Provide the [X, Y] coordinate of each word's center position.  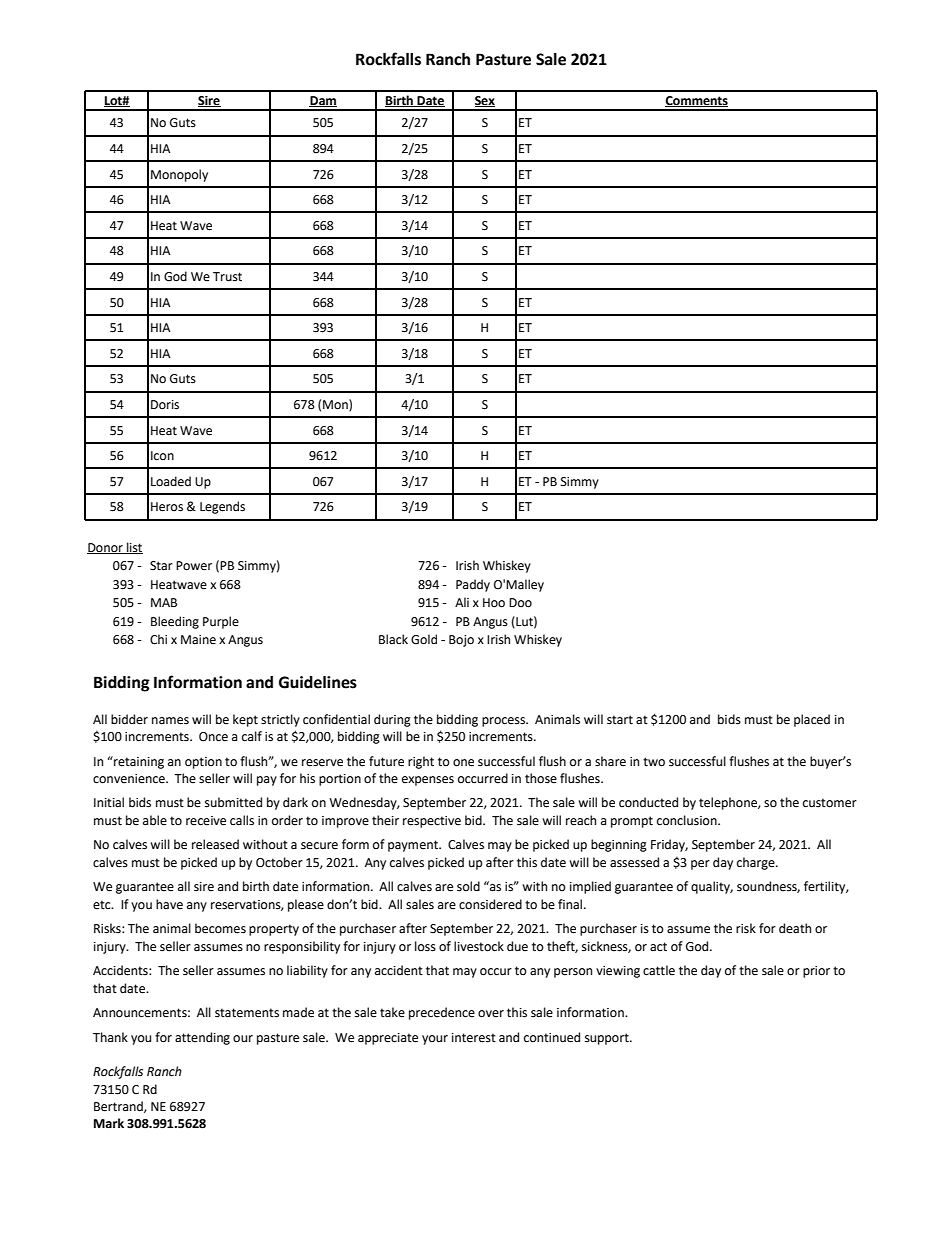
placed [812, 720]
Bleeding [175, 622]
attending [202, 1038]
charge [757, 863]
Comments [696, 101]
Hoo [494, 603]
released [215, 844]
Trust [227, 277]
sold [468, 886]
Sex [485, 101]
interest [474, 1038]
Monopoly [179, 175]
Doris [165, 405]
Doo [520, 603]
